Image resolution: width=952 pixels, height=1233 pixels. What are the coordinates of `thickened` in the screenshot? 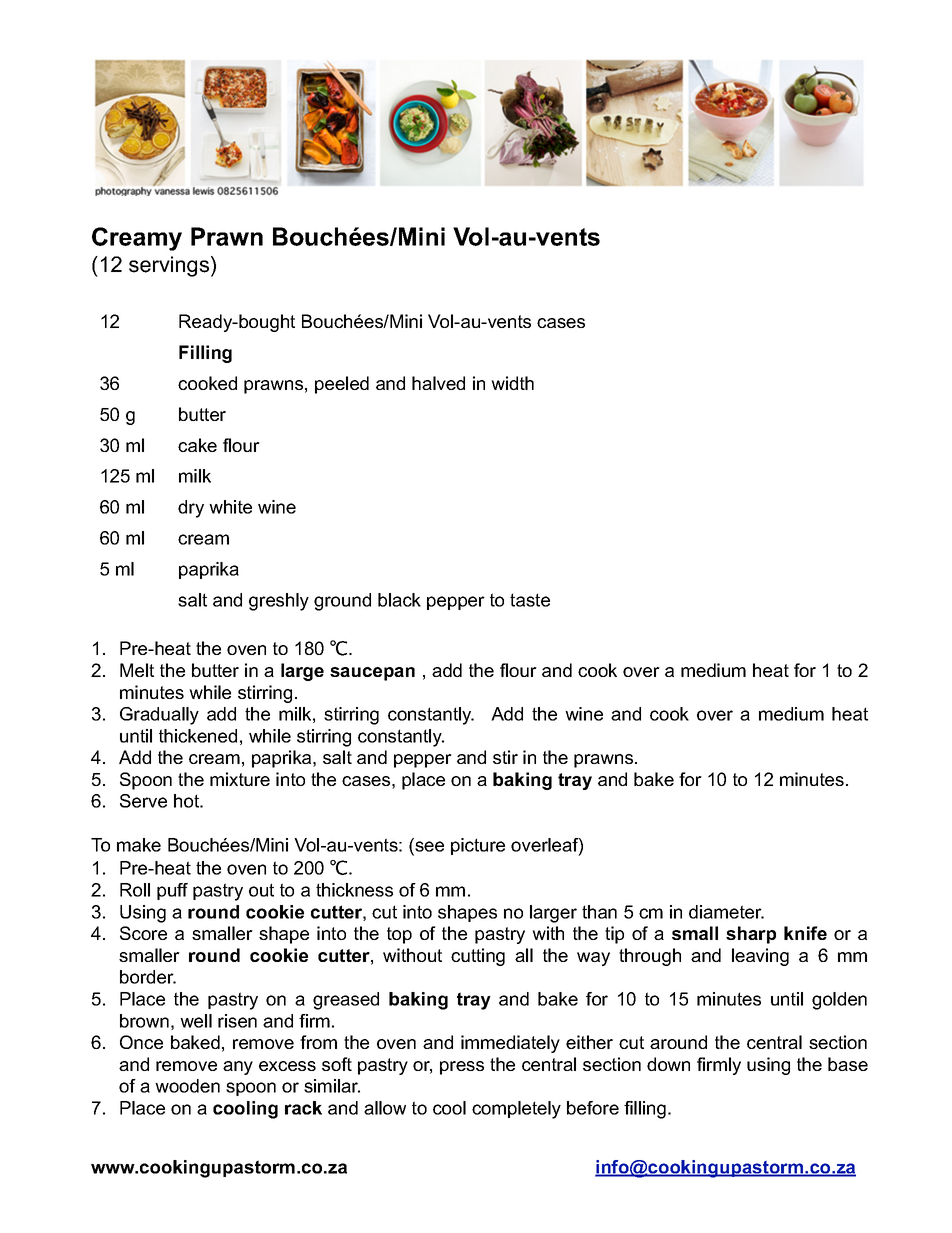 It's located at (198, 736).
